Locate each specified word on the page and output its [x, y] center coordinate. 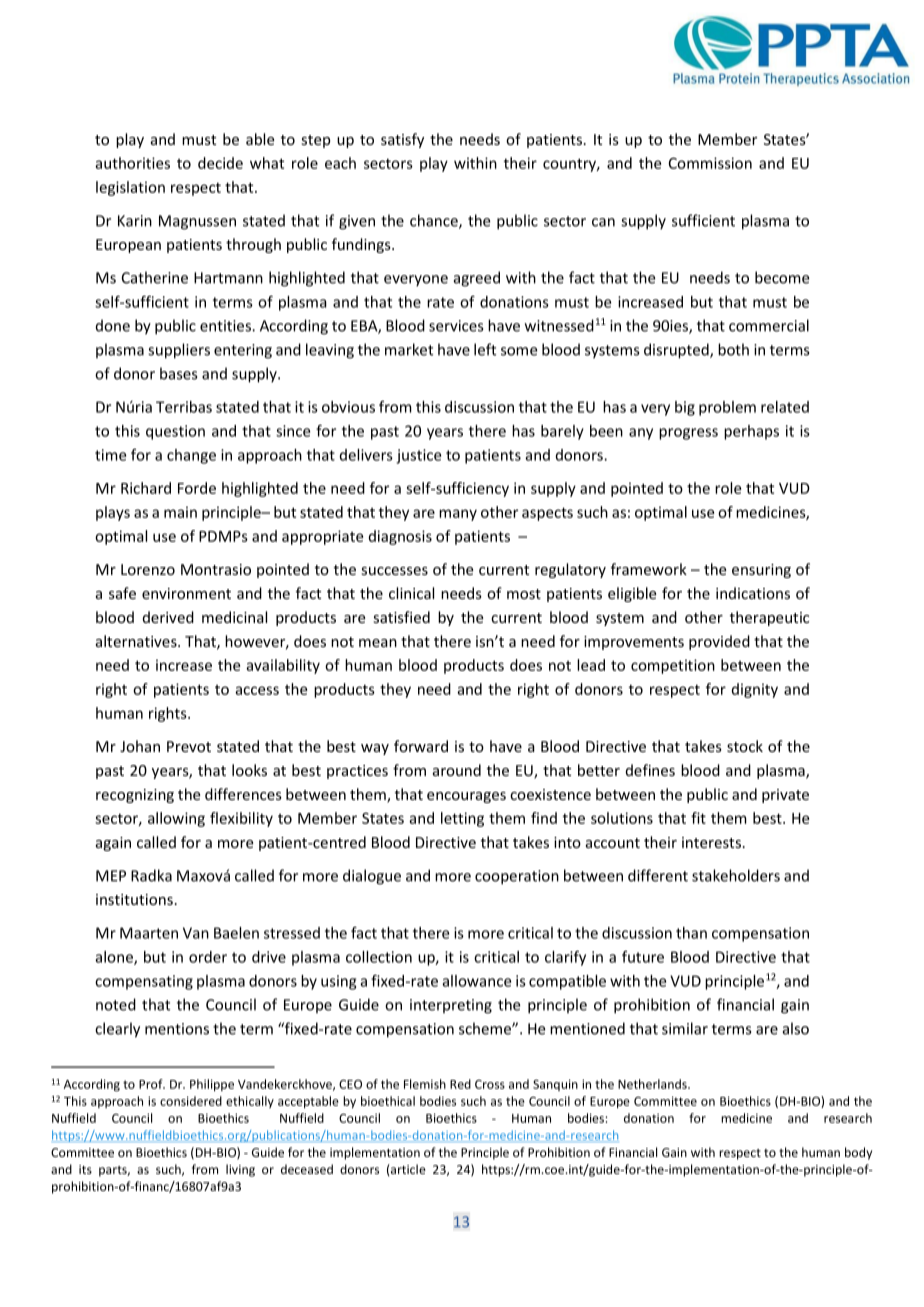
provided [719, 642]
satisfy [402, 140]
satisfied [402, 617]
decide [220, 163]
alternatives [137, 641]
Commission [710, 163]
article [407, 1169]
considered [191, 1101]
